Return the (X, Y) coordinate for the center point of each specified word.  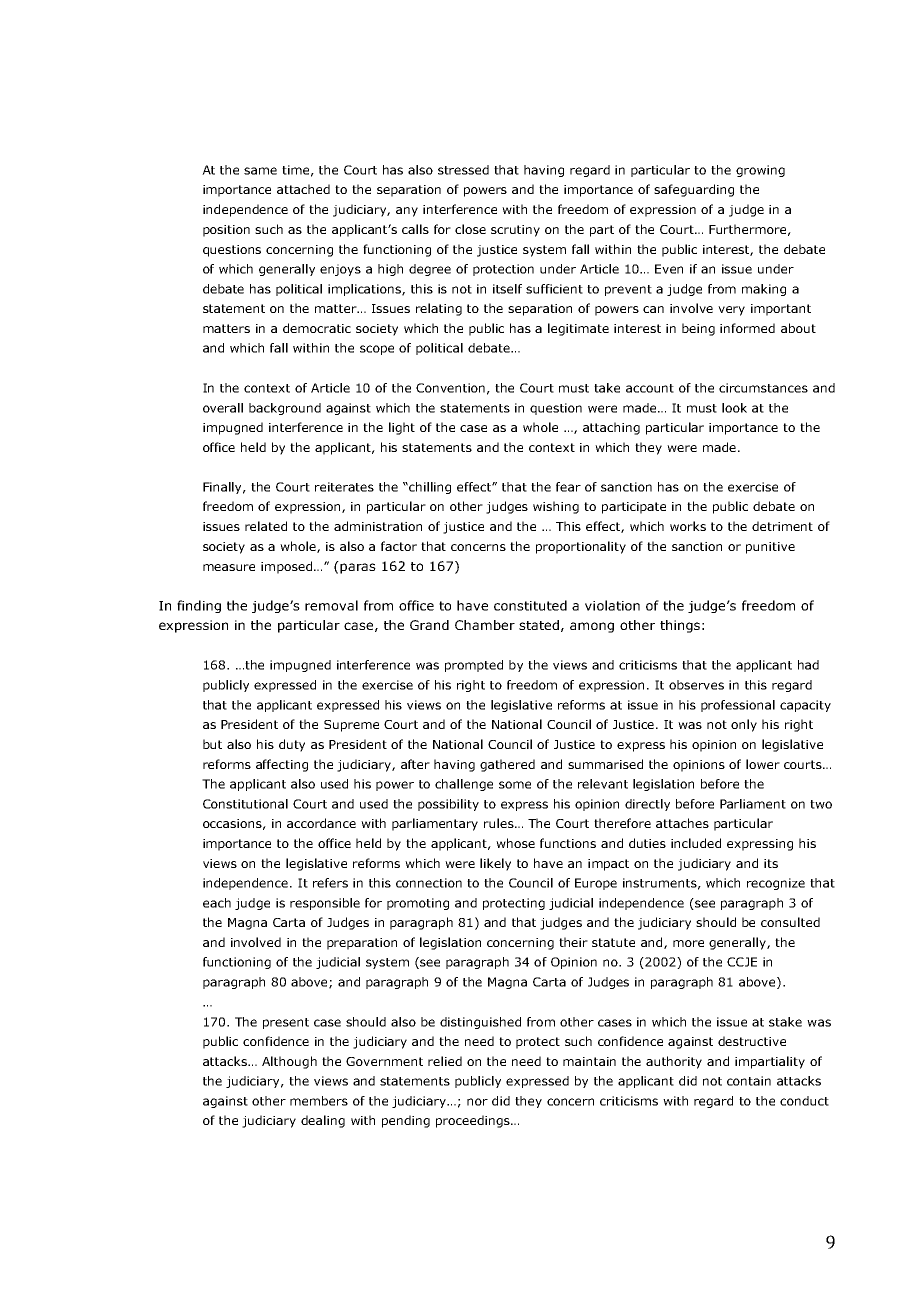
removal (331, 605)
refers (330, 883)
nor (477, 1102)
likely (495, 864)
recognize (776, 884)
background (285, 409)
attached (303, 189)
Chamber (485, 625)
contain (749, 1081)
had (808, 665)
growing (760, 171)
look (734, 408)
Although (289, 1062)
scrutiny (515, 231)
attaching (611, 428)
